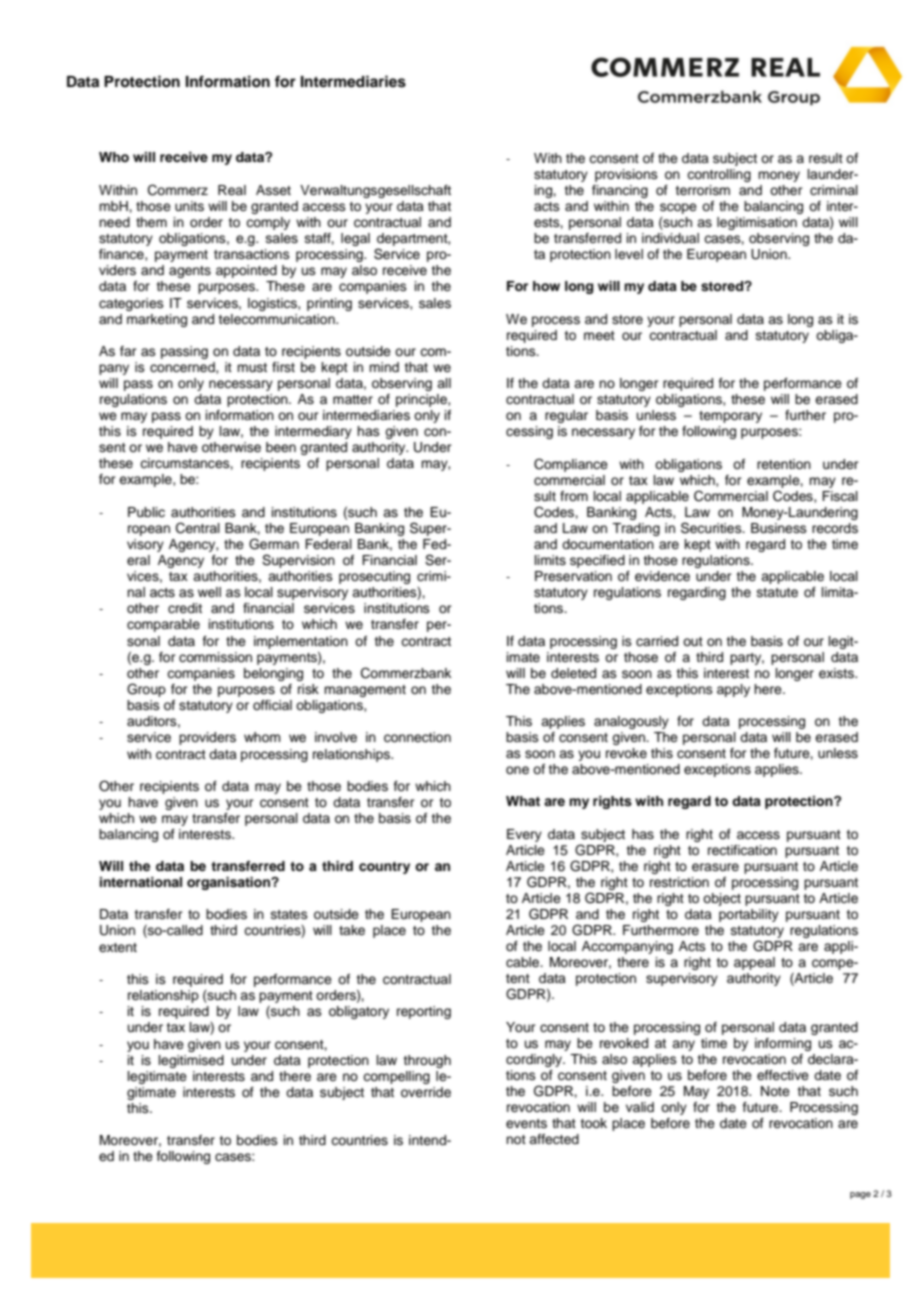 The image size is (924, 1308). I want to click on Public, so click(146, 512).
